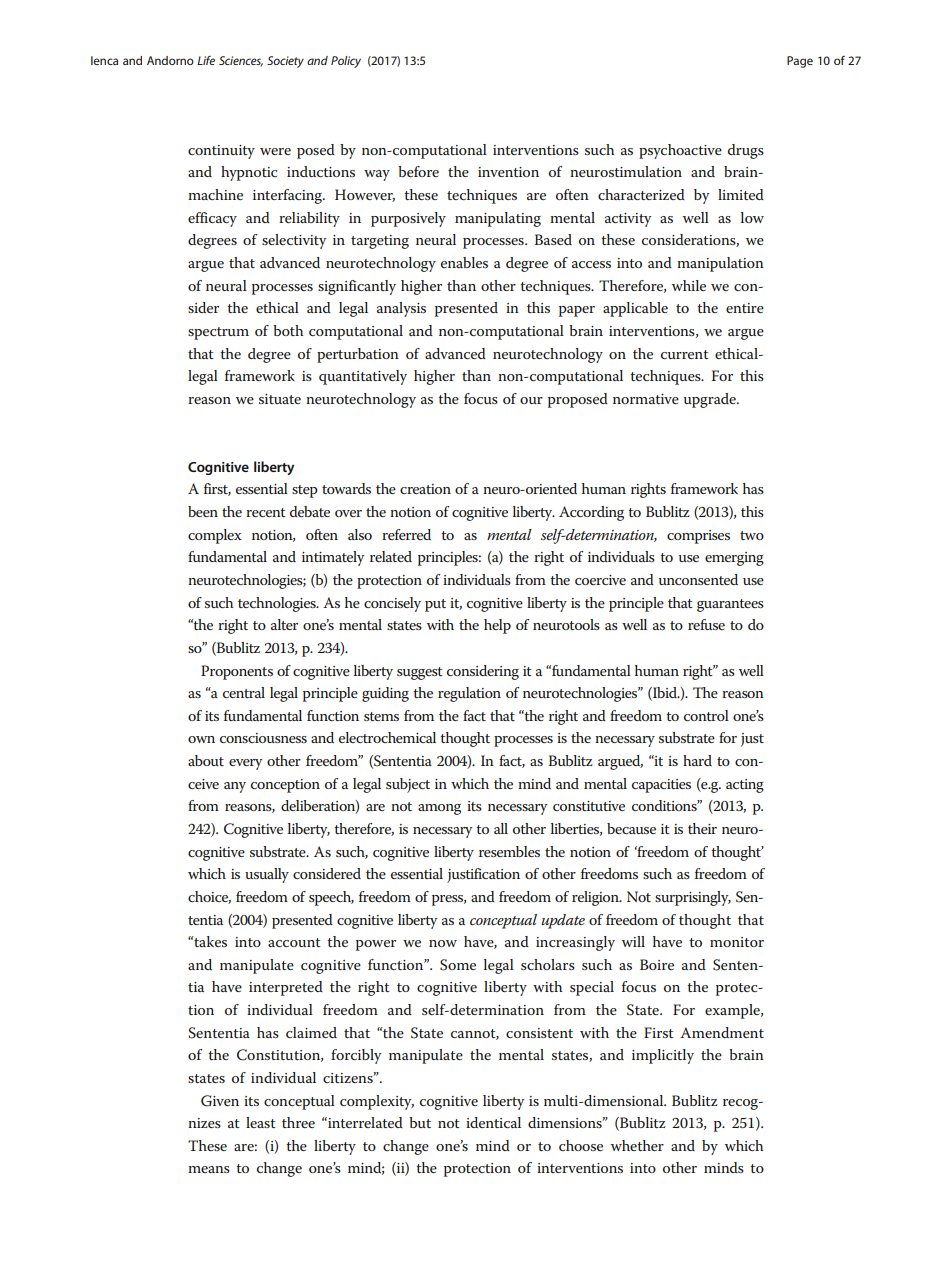 Image resolution: width=952 pixels, height=1270 pixels. I want to click on both, so click(288, 330).
